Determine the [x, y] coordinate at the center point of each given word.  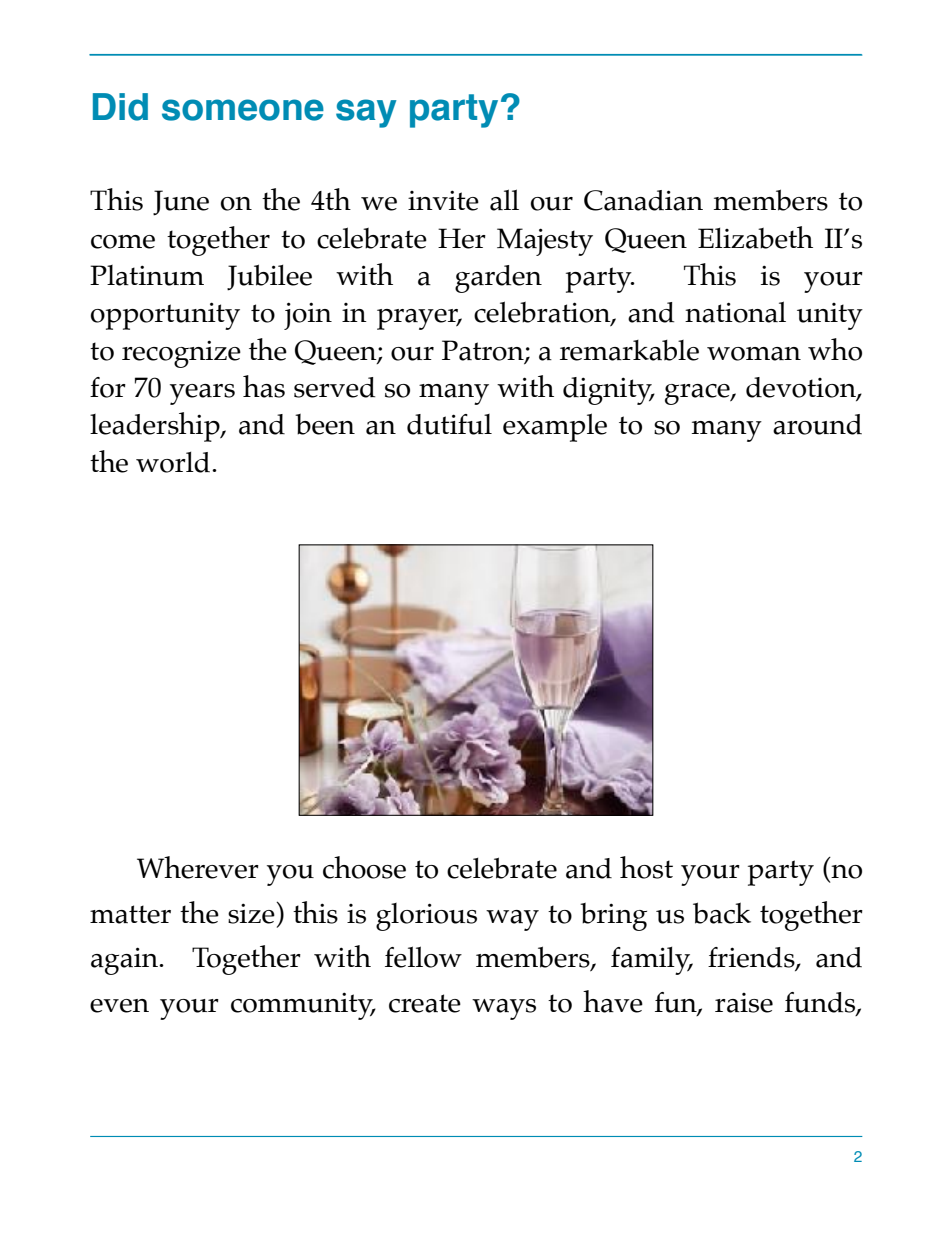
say [366, 113]
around [817, 424]
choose [364, 867]
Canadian [643, 200]
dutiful [449, 424]
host [646, 867]
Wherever [198, 867]
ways [504, 1009]
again [126, 961]
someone [243, 110]
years [202, 394]
